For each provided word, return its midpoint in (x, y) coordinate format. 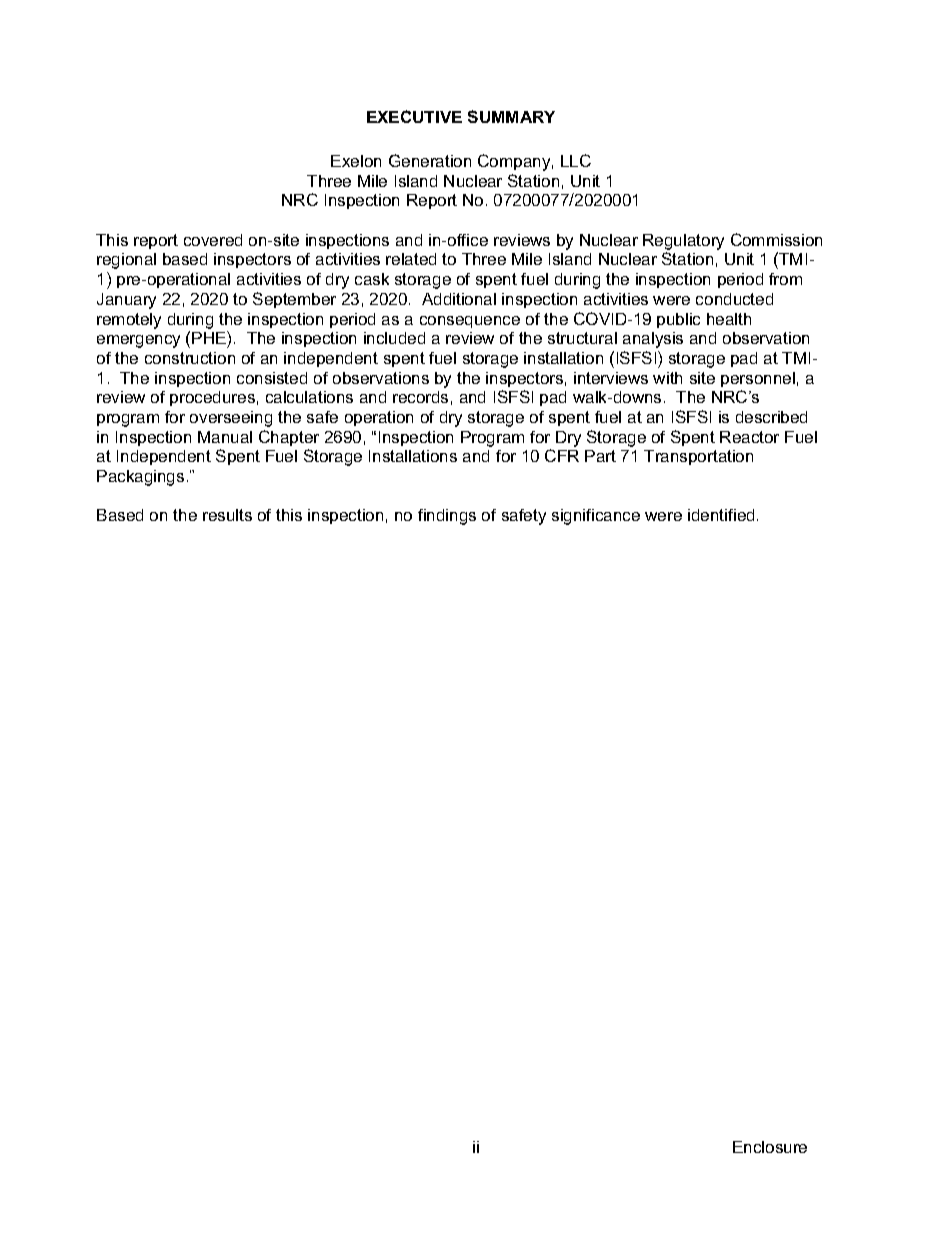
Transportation (698, 457)
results (227, 515)
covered (213, 240)
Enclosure (770, 1147)
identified (721, 515)
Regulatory (683, 242)
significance (596, 517)
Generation (430, 160)
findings (447, 517)
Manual (225, 437)
